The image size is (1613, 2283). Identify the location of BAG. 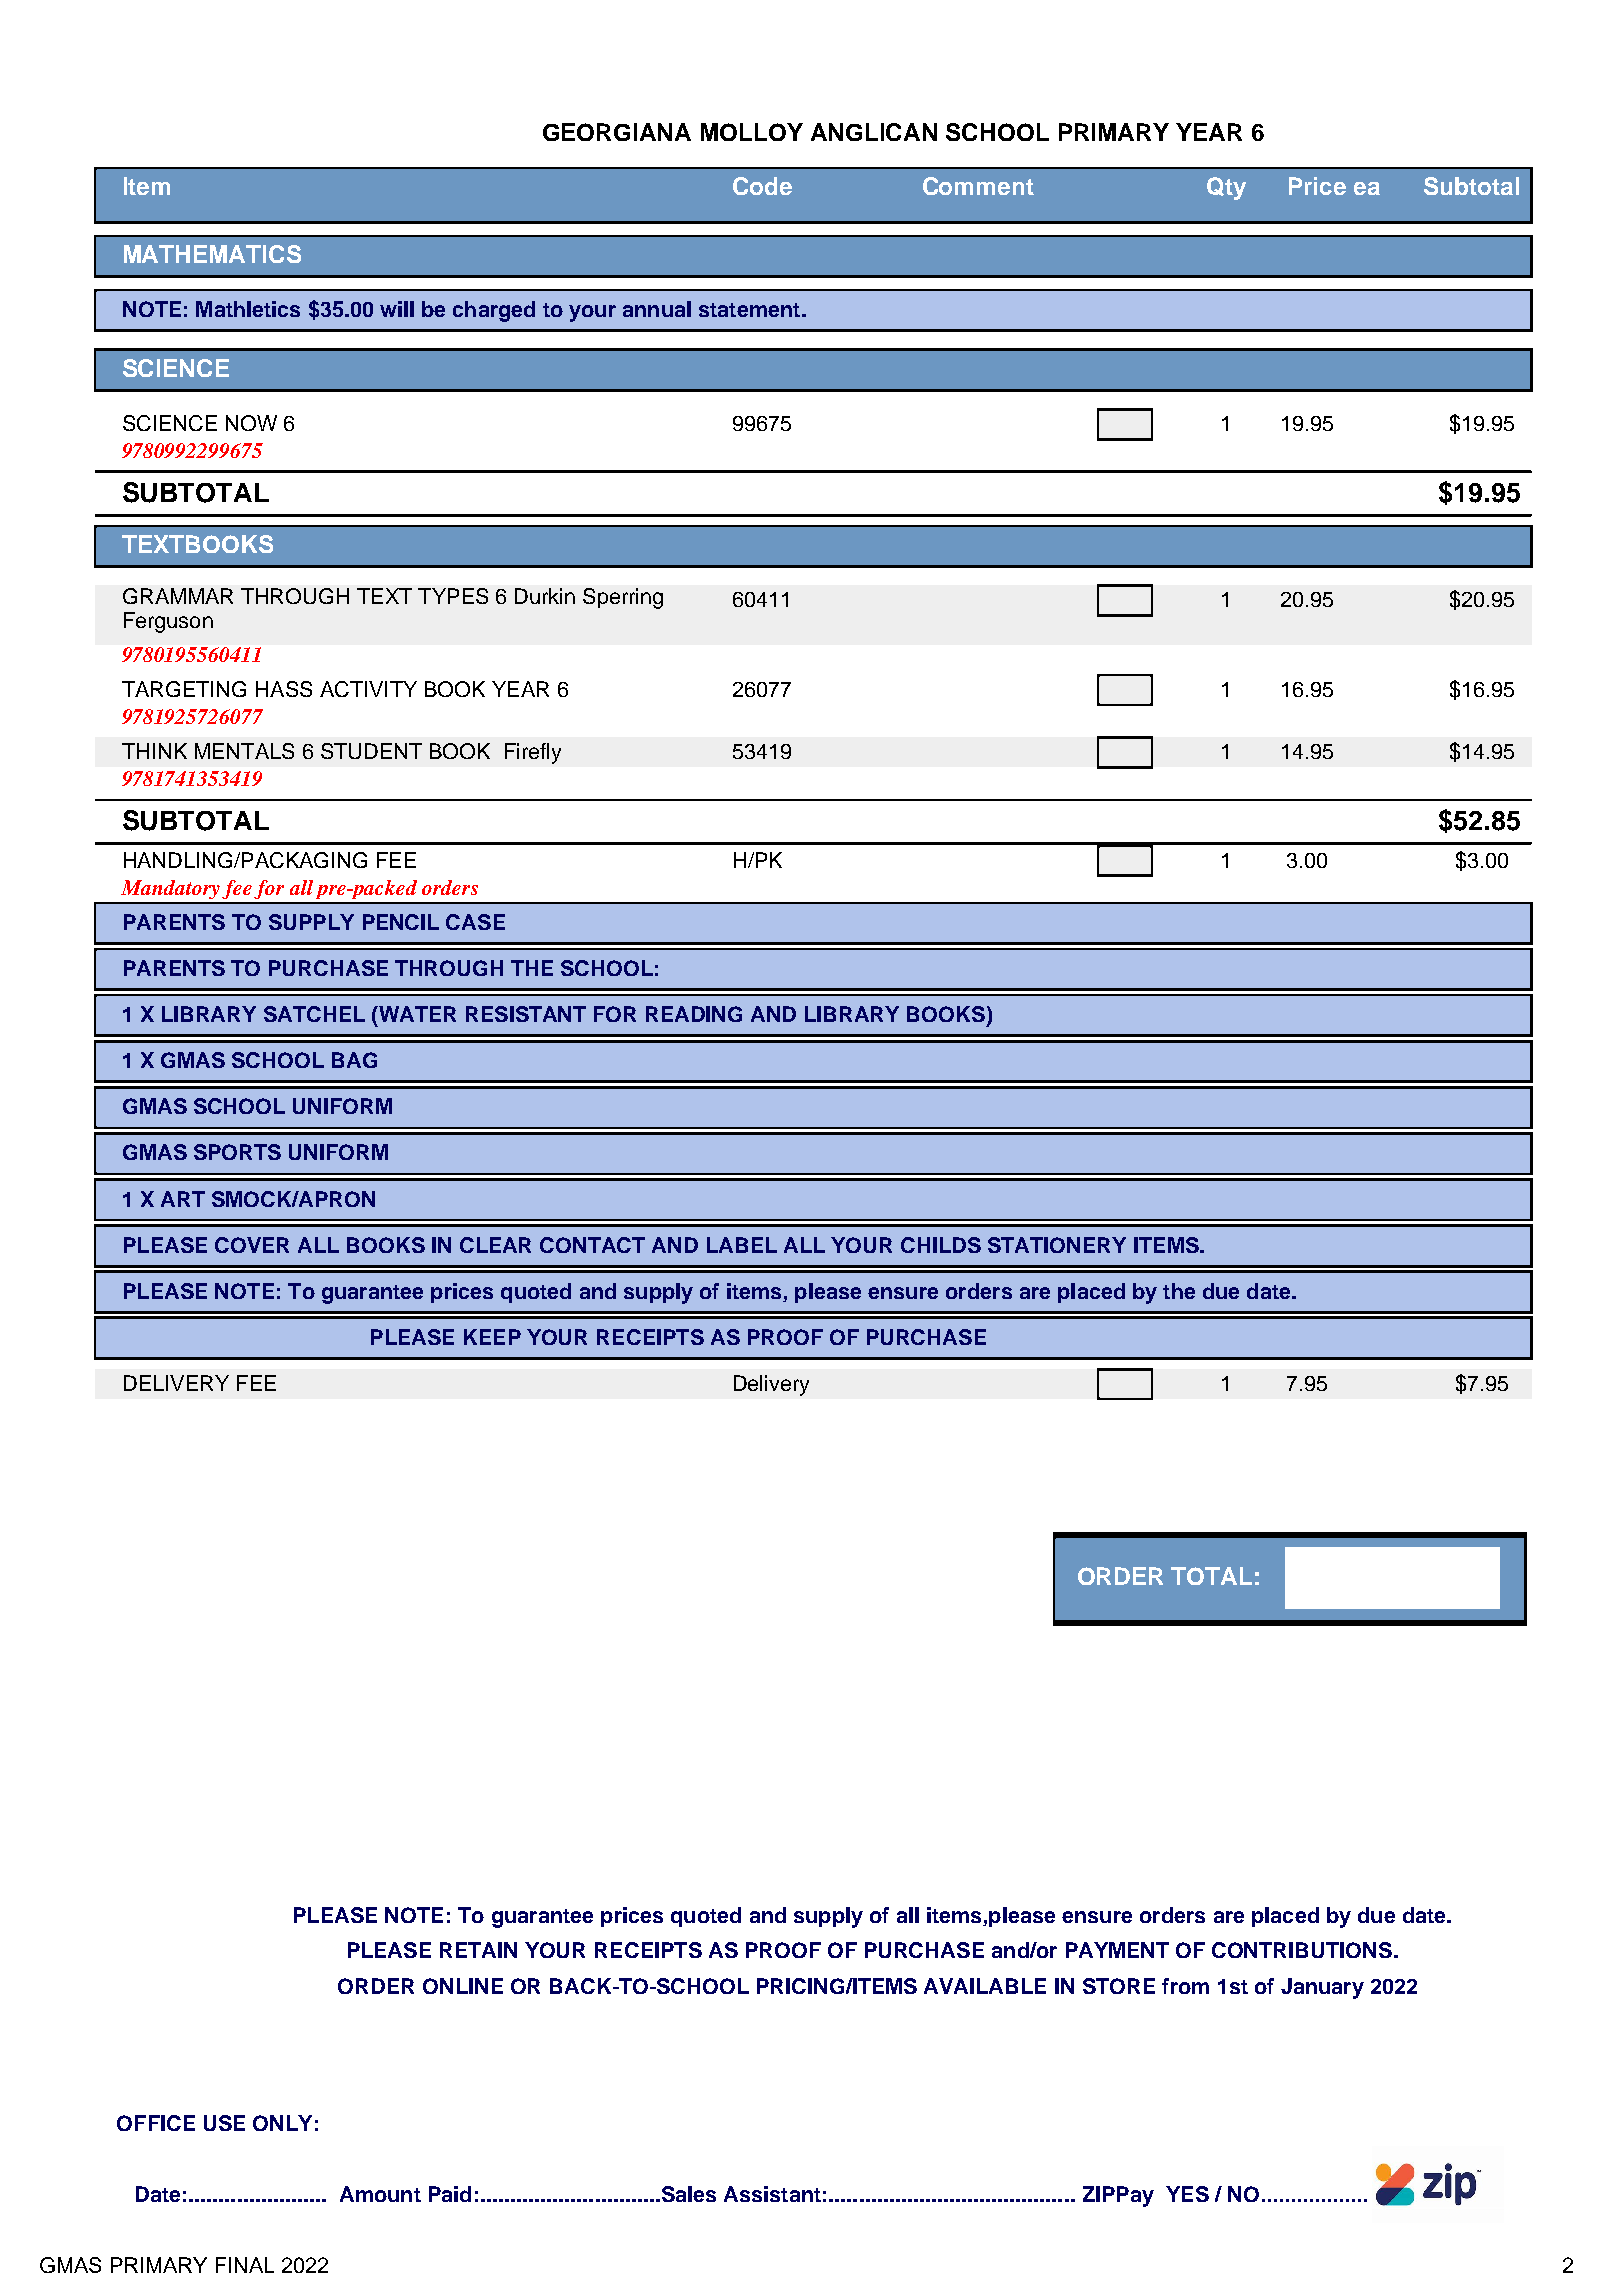
(354, 1060).
